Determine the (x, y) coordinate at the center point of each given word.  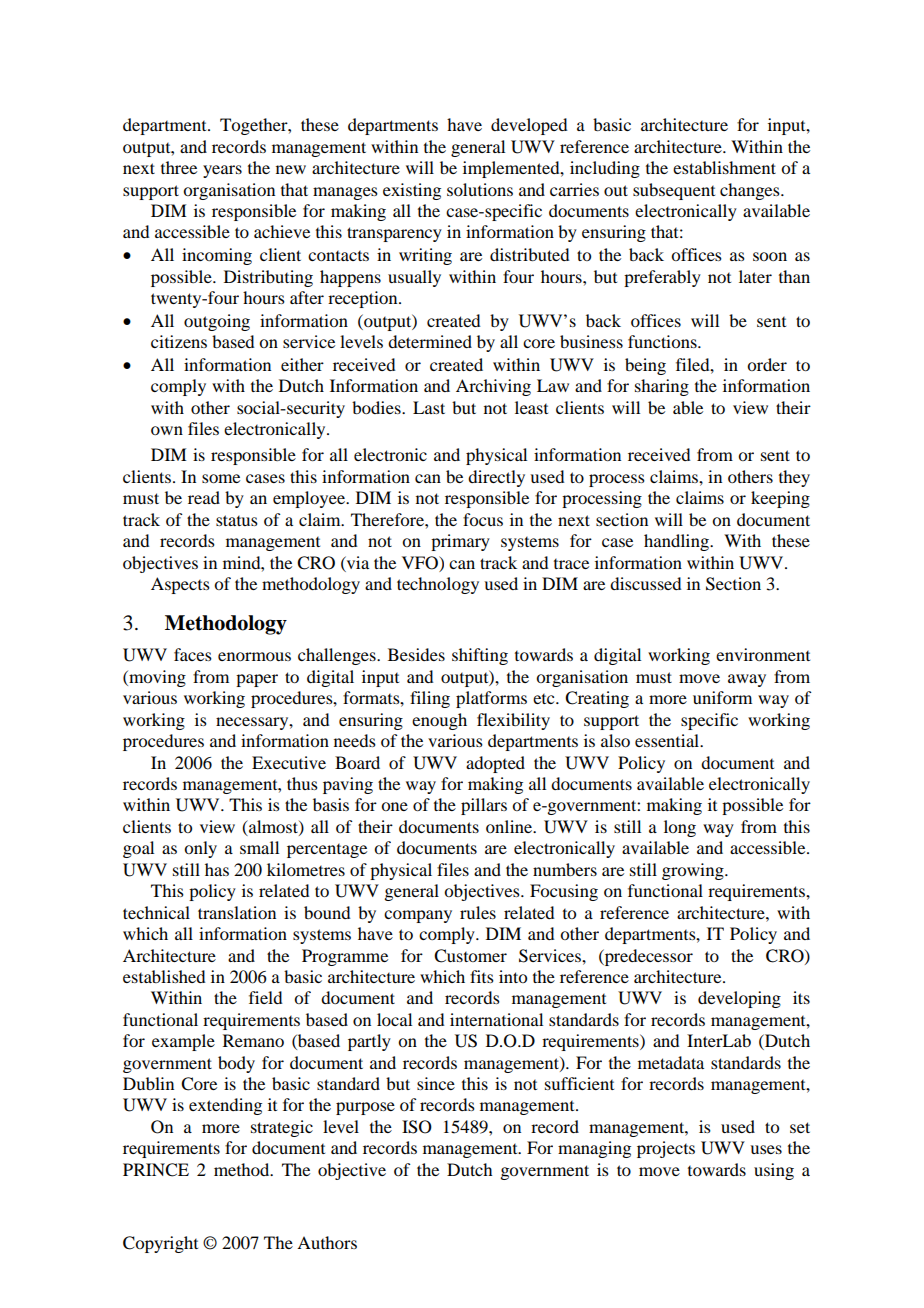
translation (237, 912)
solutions (480, 189)
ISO (417, 1127)
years (222, 171)
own (167, 430)
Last (429, 407)
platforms (491, 699)
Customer (470, 956)
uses (766, 1149)
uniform (722, 697)
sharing (662, 387)
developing (739, 999)
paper (257, 680)
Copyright (160, 1244)
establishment (724, 167)
